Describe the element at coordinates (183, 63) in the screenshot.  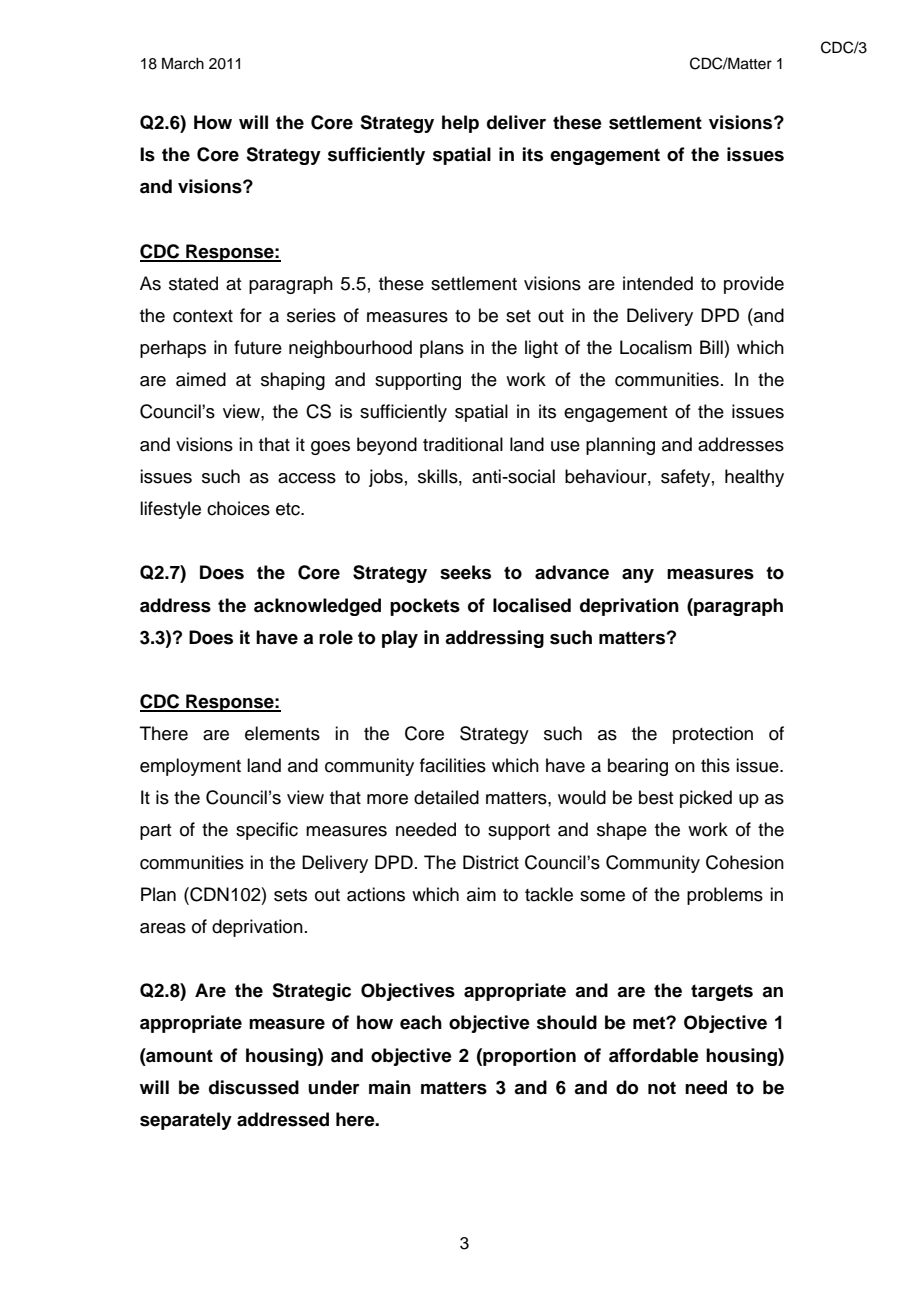
I see `March` at that location.
